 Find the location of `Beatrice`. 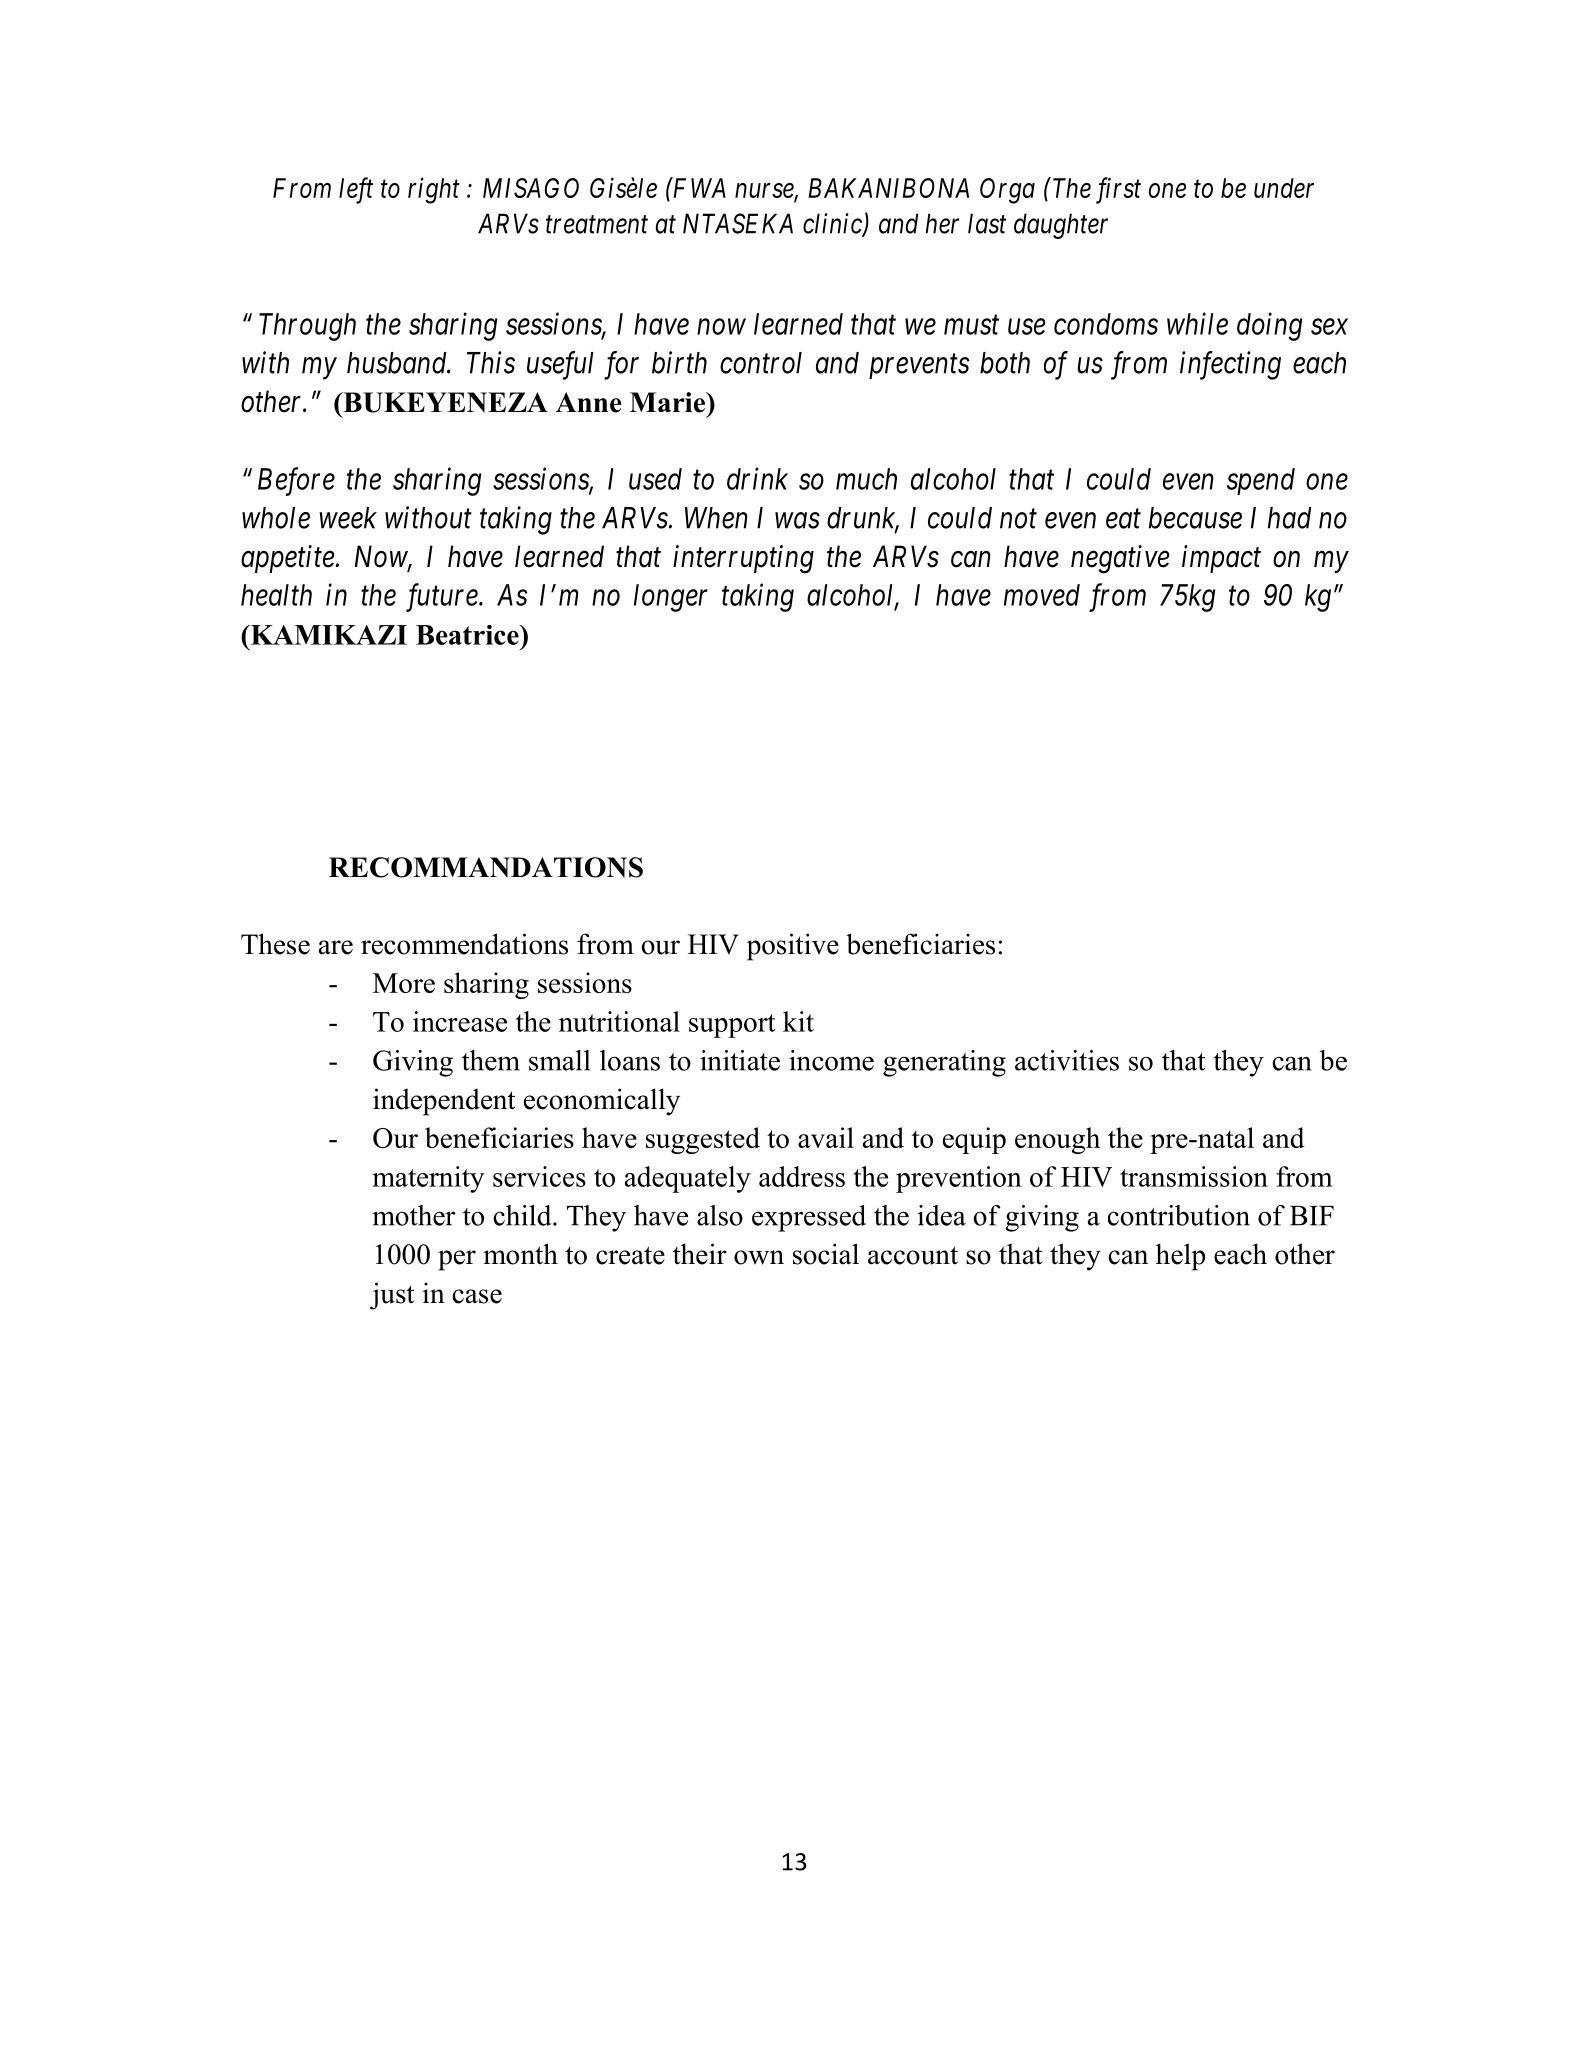

Beatrice is located at coordinates (468, 635).
